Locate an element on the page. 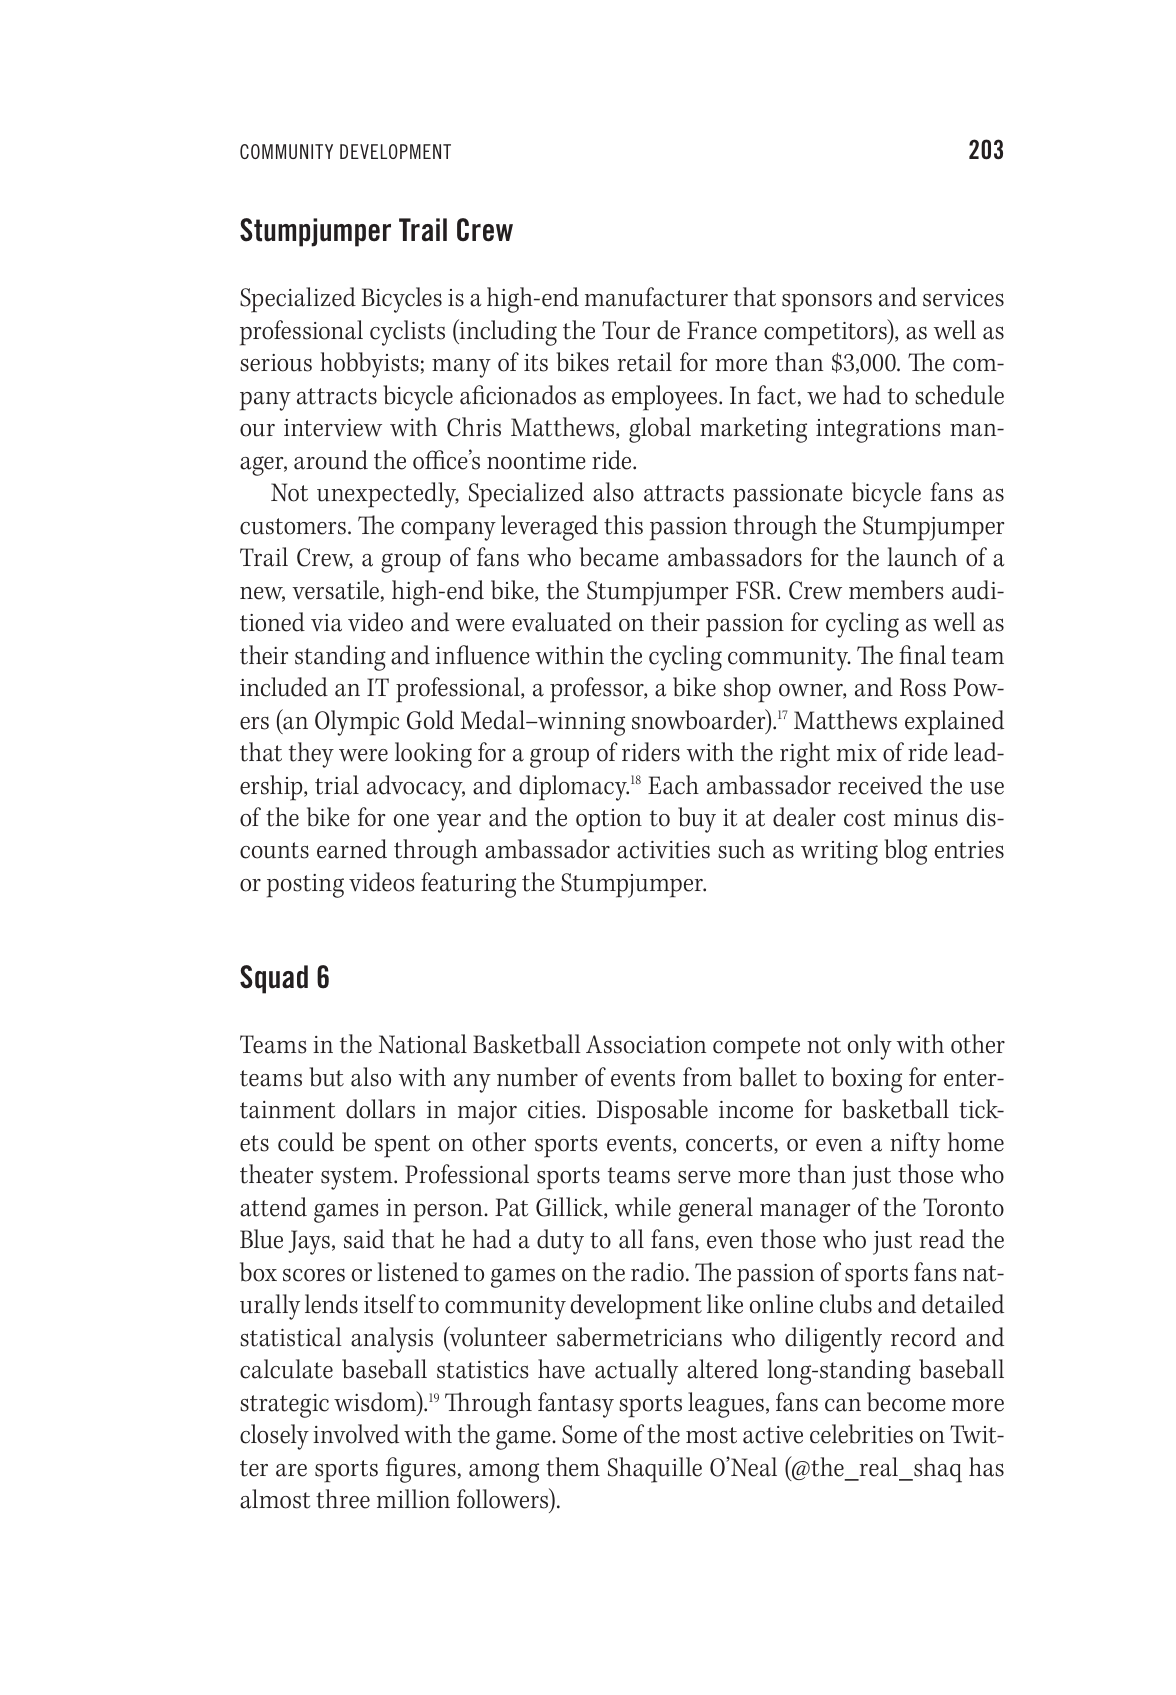 The width and height of the document is (1176, 1695). only is located at coordinates (870, 1047).
